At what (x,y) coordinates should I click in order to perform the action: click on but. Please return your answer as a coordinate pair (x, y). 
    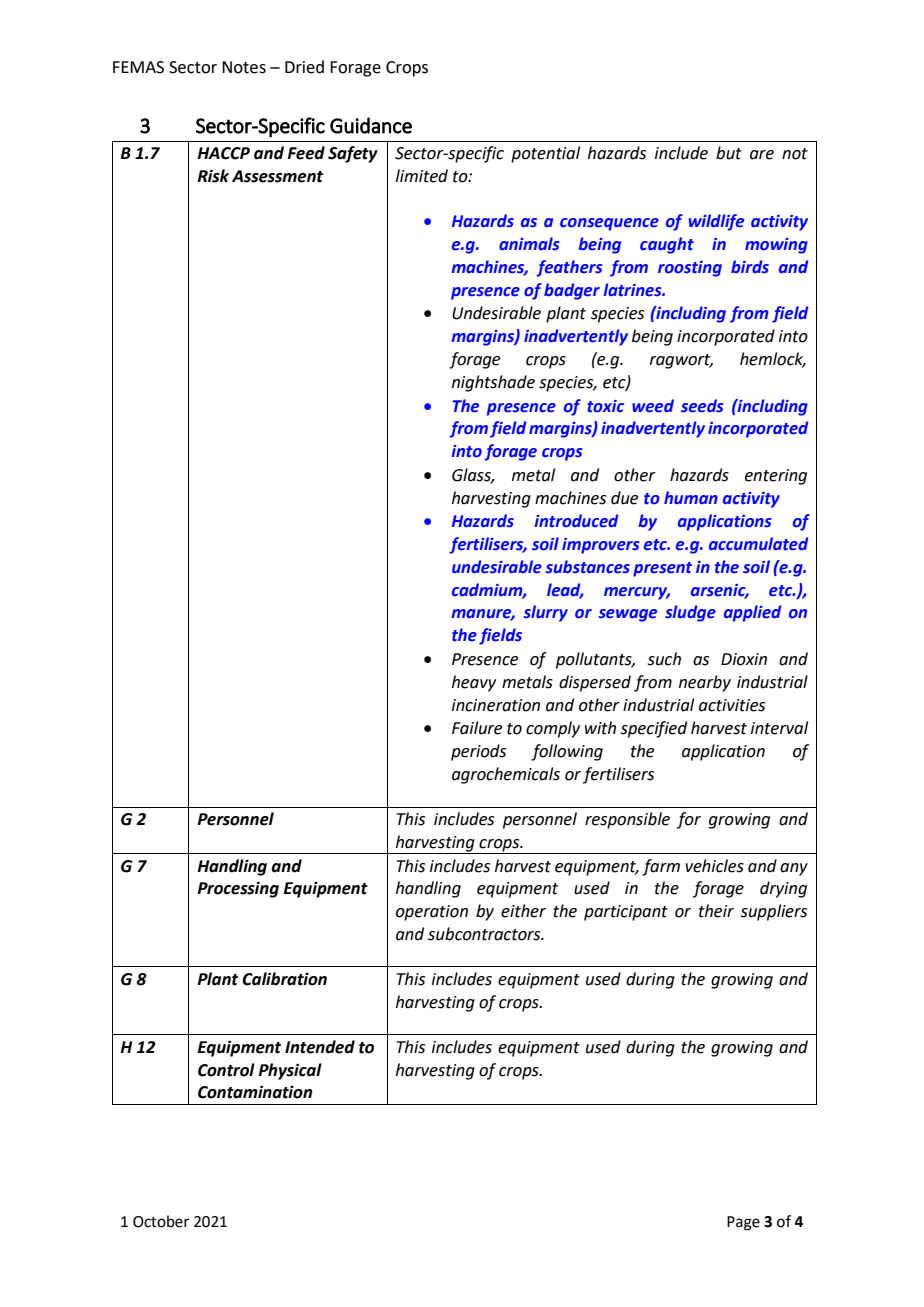
    Looking at the image, I should click on (729, 153).
